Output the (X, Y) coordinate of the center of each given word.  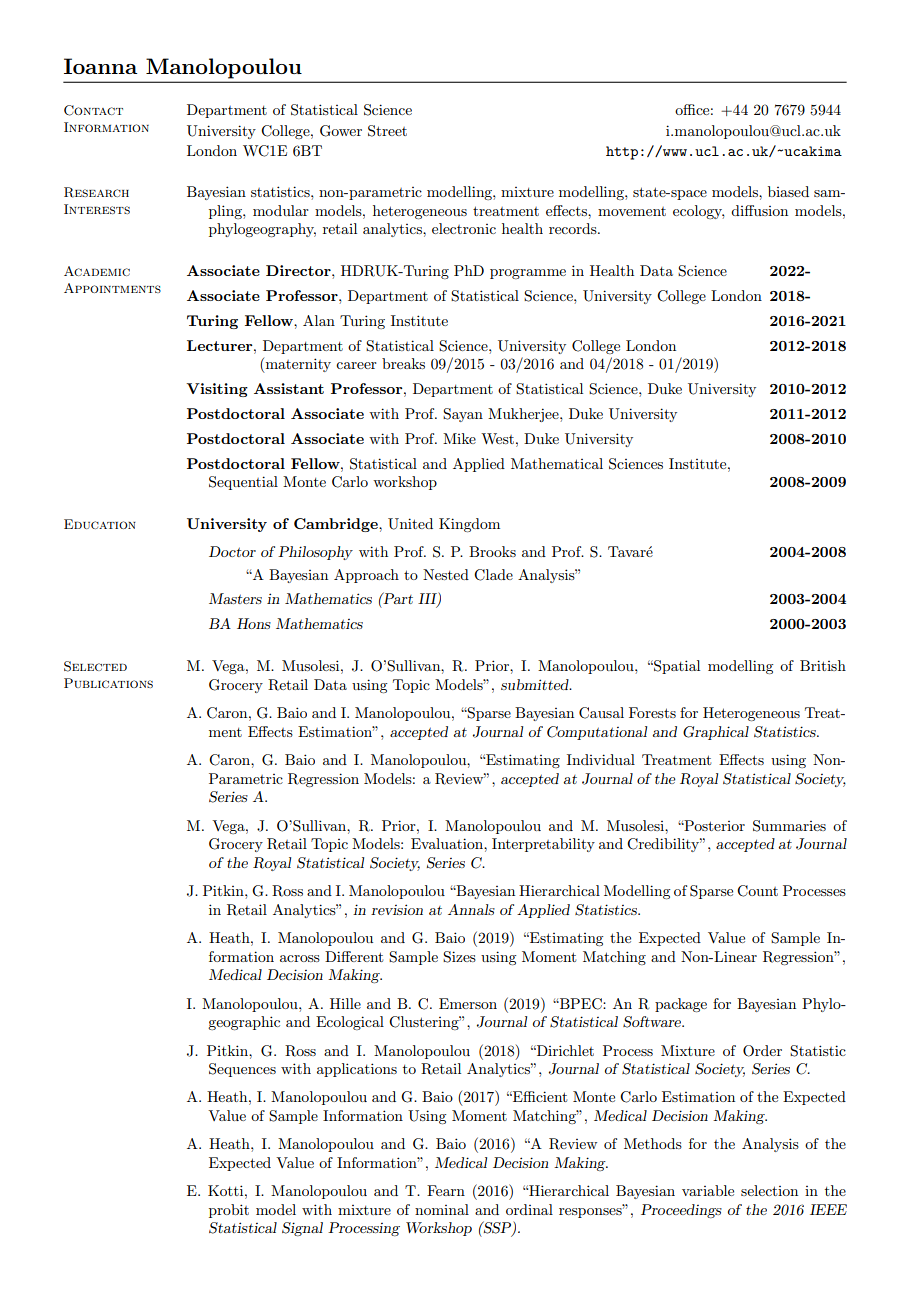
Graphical (716, 733)
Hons (254, 623)
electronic (464, 228)
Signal (302, 1229)
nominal (442, 1209)
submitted (536, 684)
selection (769, 1190)
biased (788, 191)
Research (96, 192)
